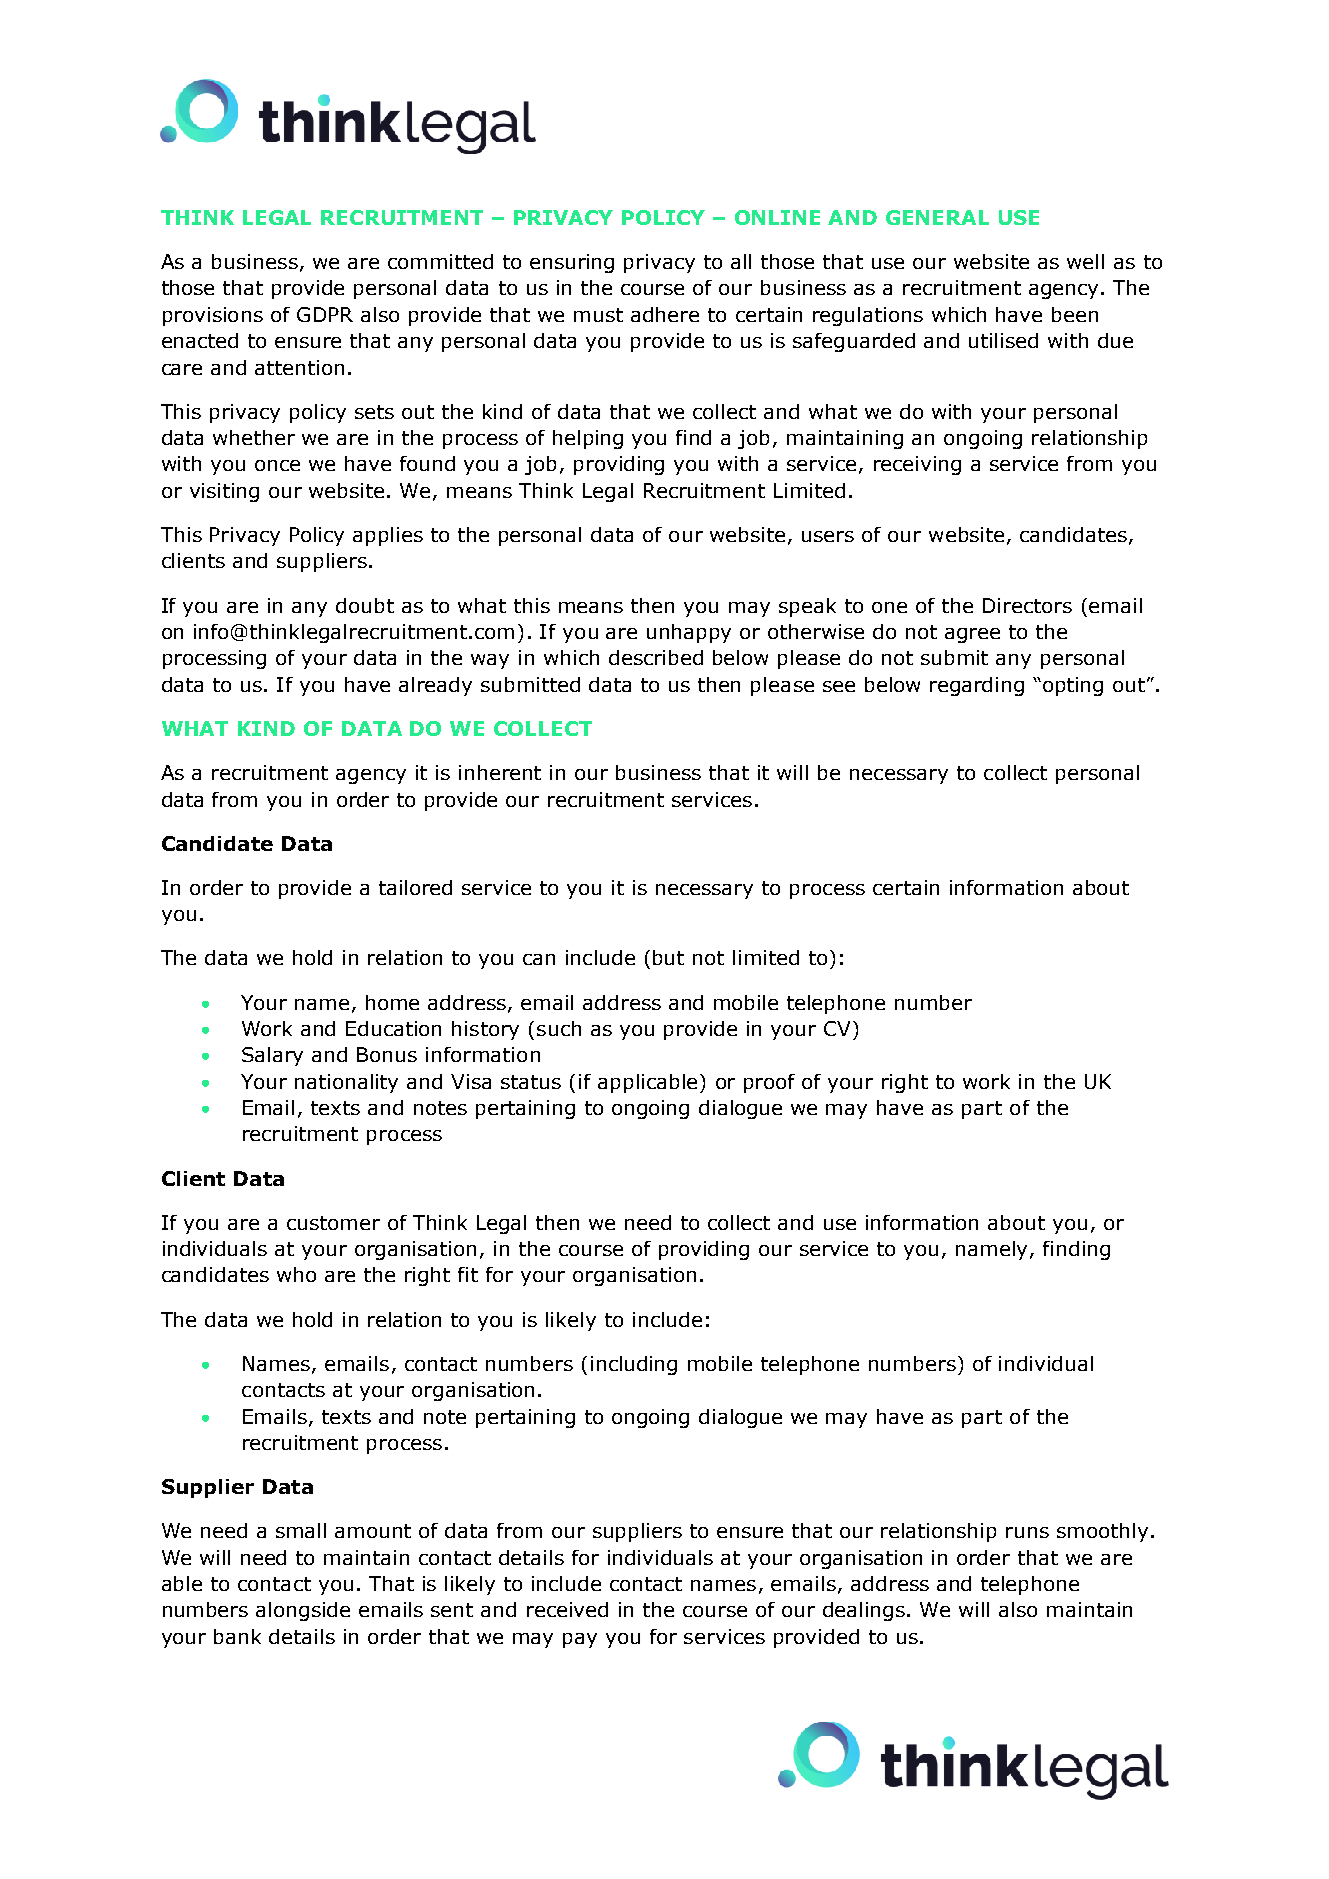 The image size is (1329, 1879). What do you see at coordinates (1027, 1532) in the screenshot?
I see `runs` at bounding box center [1027, 1532].
